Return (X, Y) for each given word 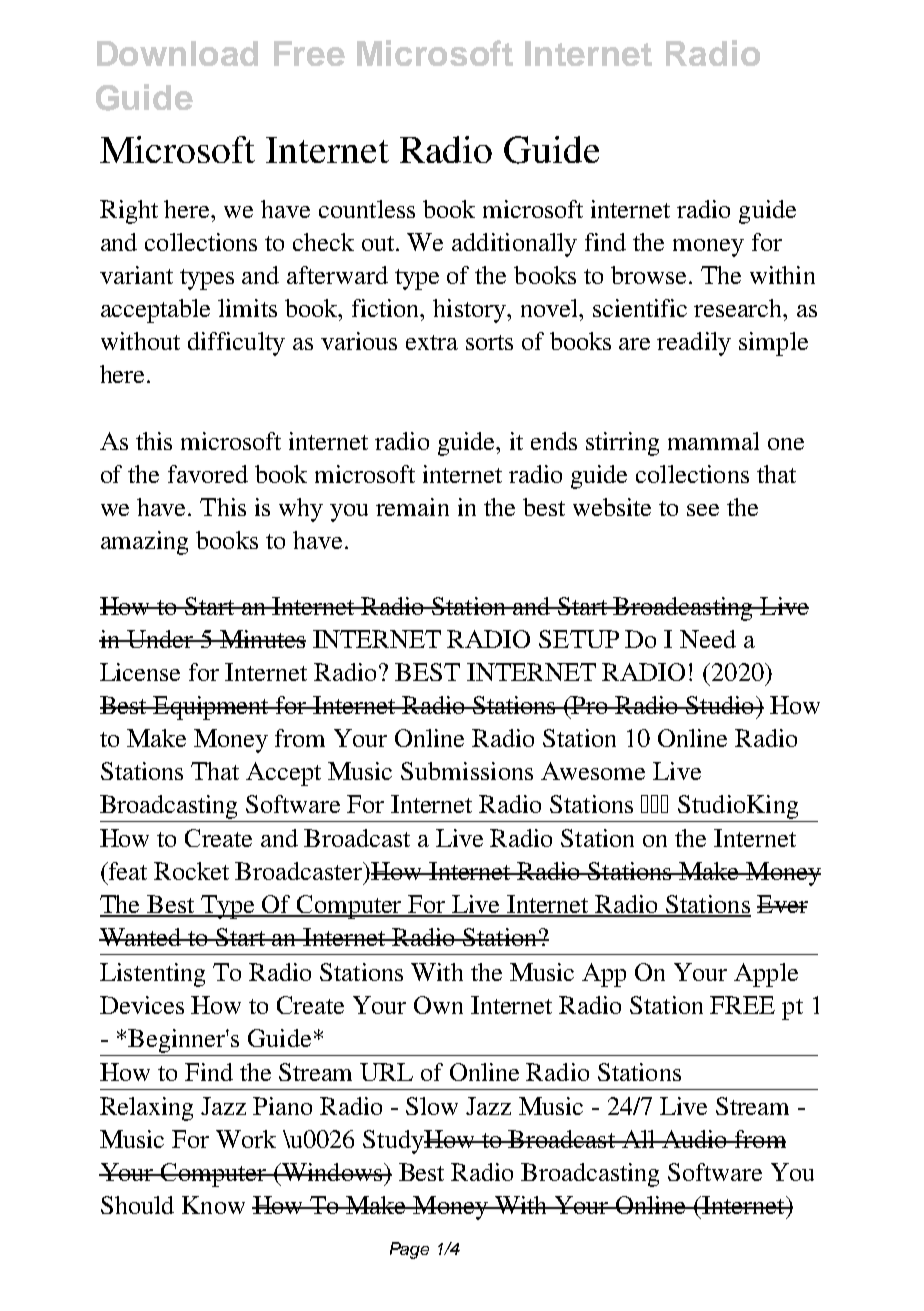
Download (177, 53)
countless (367, 209)
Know (213, 1205)
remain (412, 507)
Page (409, 1250)
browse (650, 275)
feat (127, 871)
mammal (713, 441)
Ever (782, 904)
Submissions (467, 771)
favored (208, 474)
